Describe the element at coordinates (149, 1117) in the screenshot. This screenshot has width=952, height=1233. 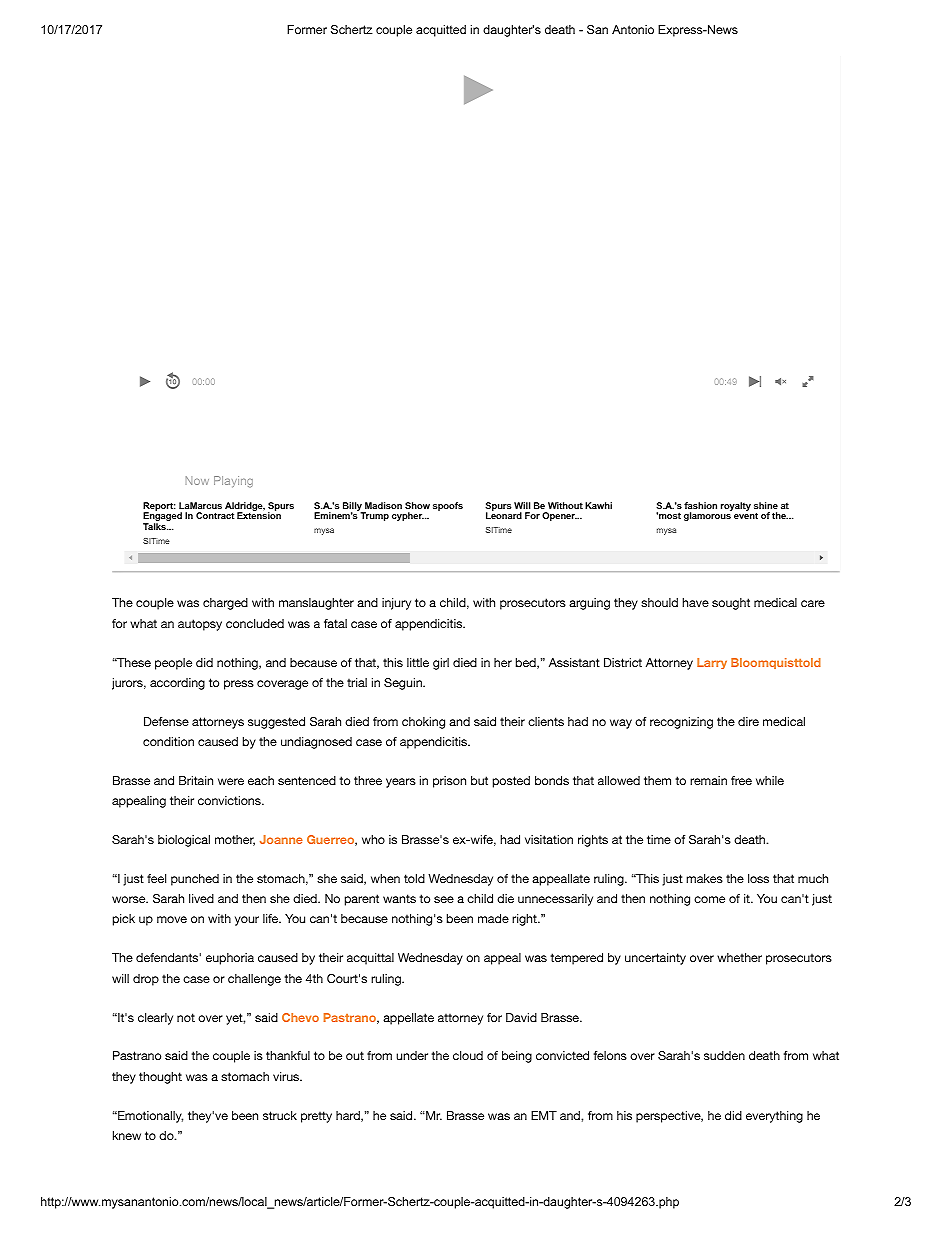
I see `Emotionally` at that location.
